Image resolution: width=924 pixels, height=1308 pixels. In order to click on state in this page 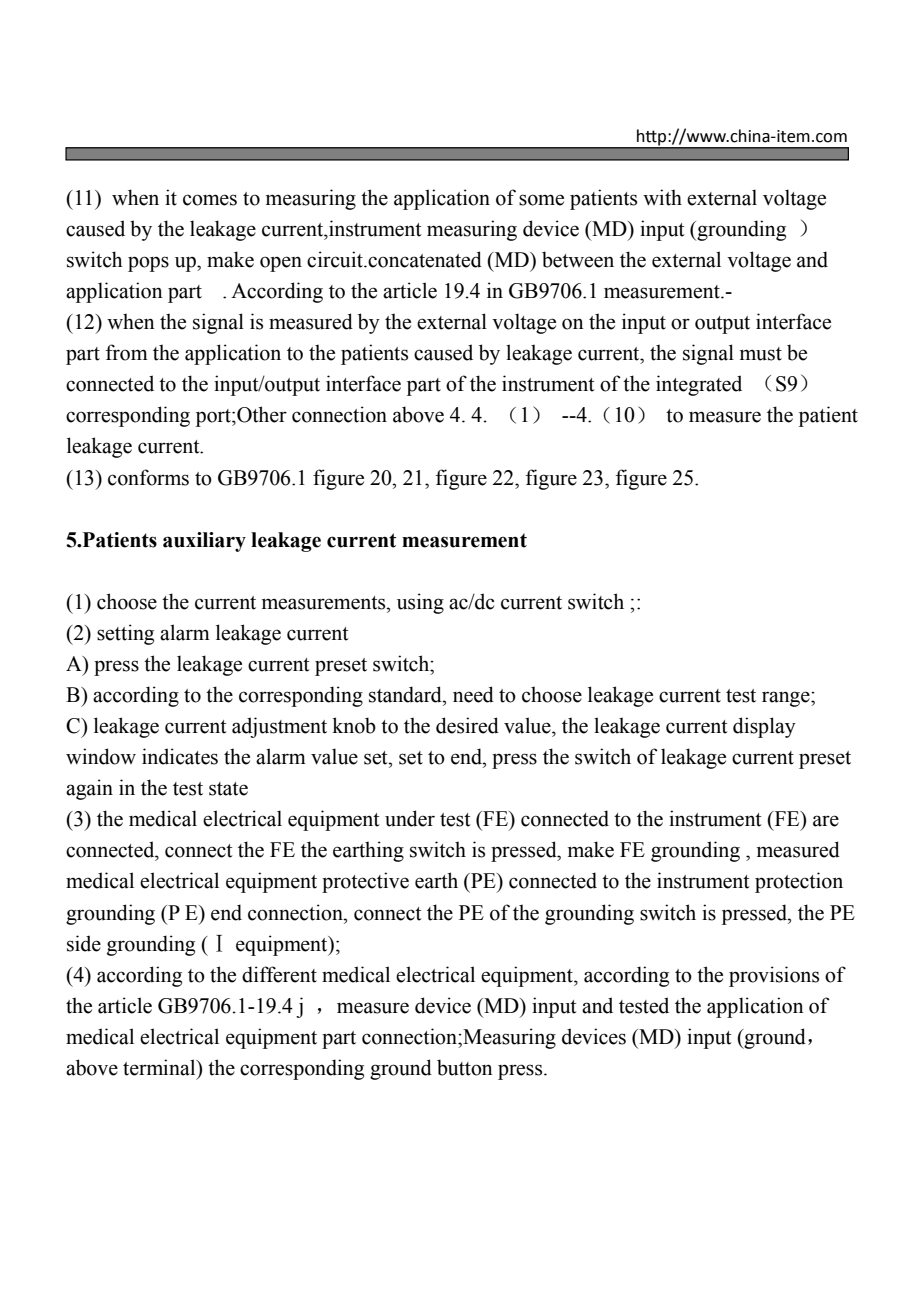, I will do `click(228, 789)`.
